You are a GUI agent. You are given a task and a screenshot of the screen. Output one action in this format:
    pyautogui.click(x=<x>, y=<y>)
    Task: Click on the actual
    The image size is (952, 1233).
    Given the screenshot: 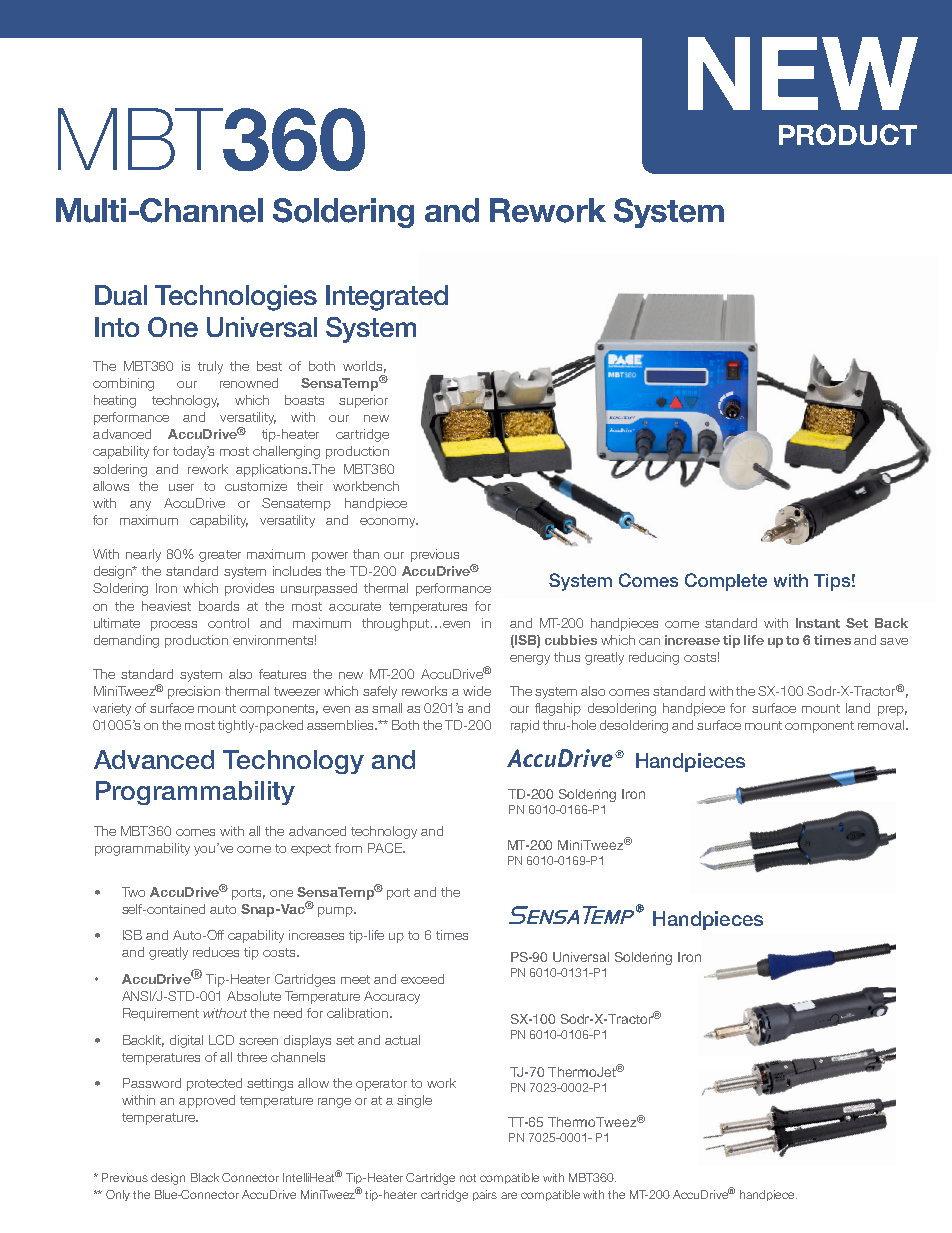 What is the action you would take?
    pyautogui.click(x=402, y=1040)
